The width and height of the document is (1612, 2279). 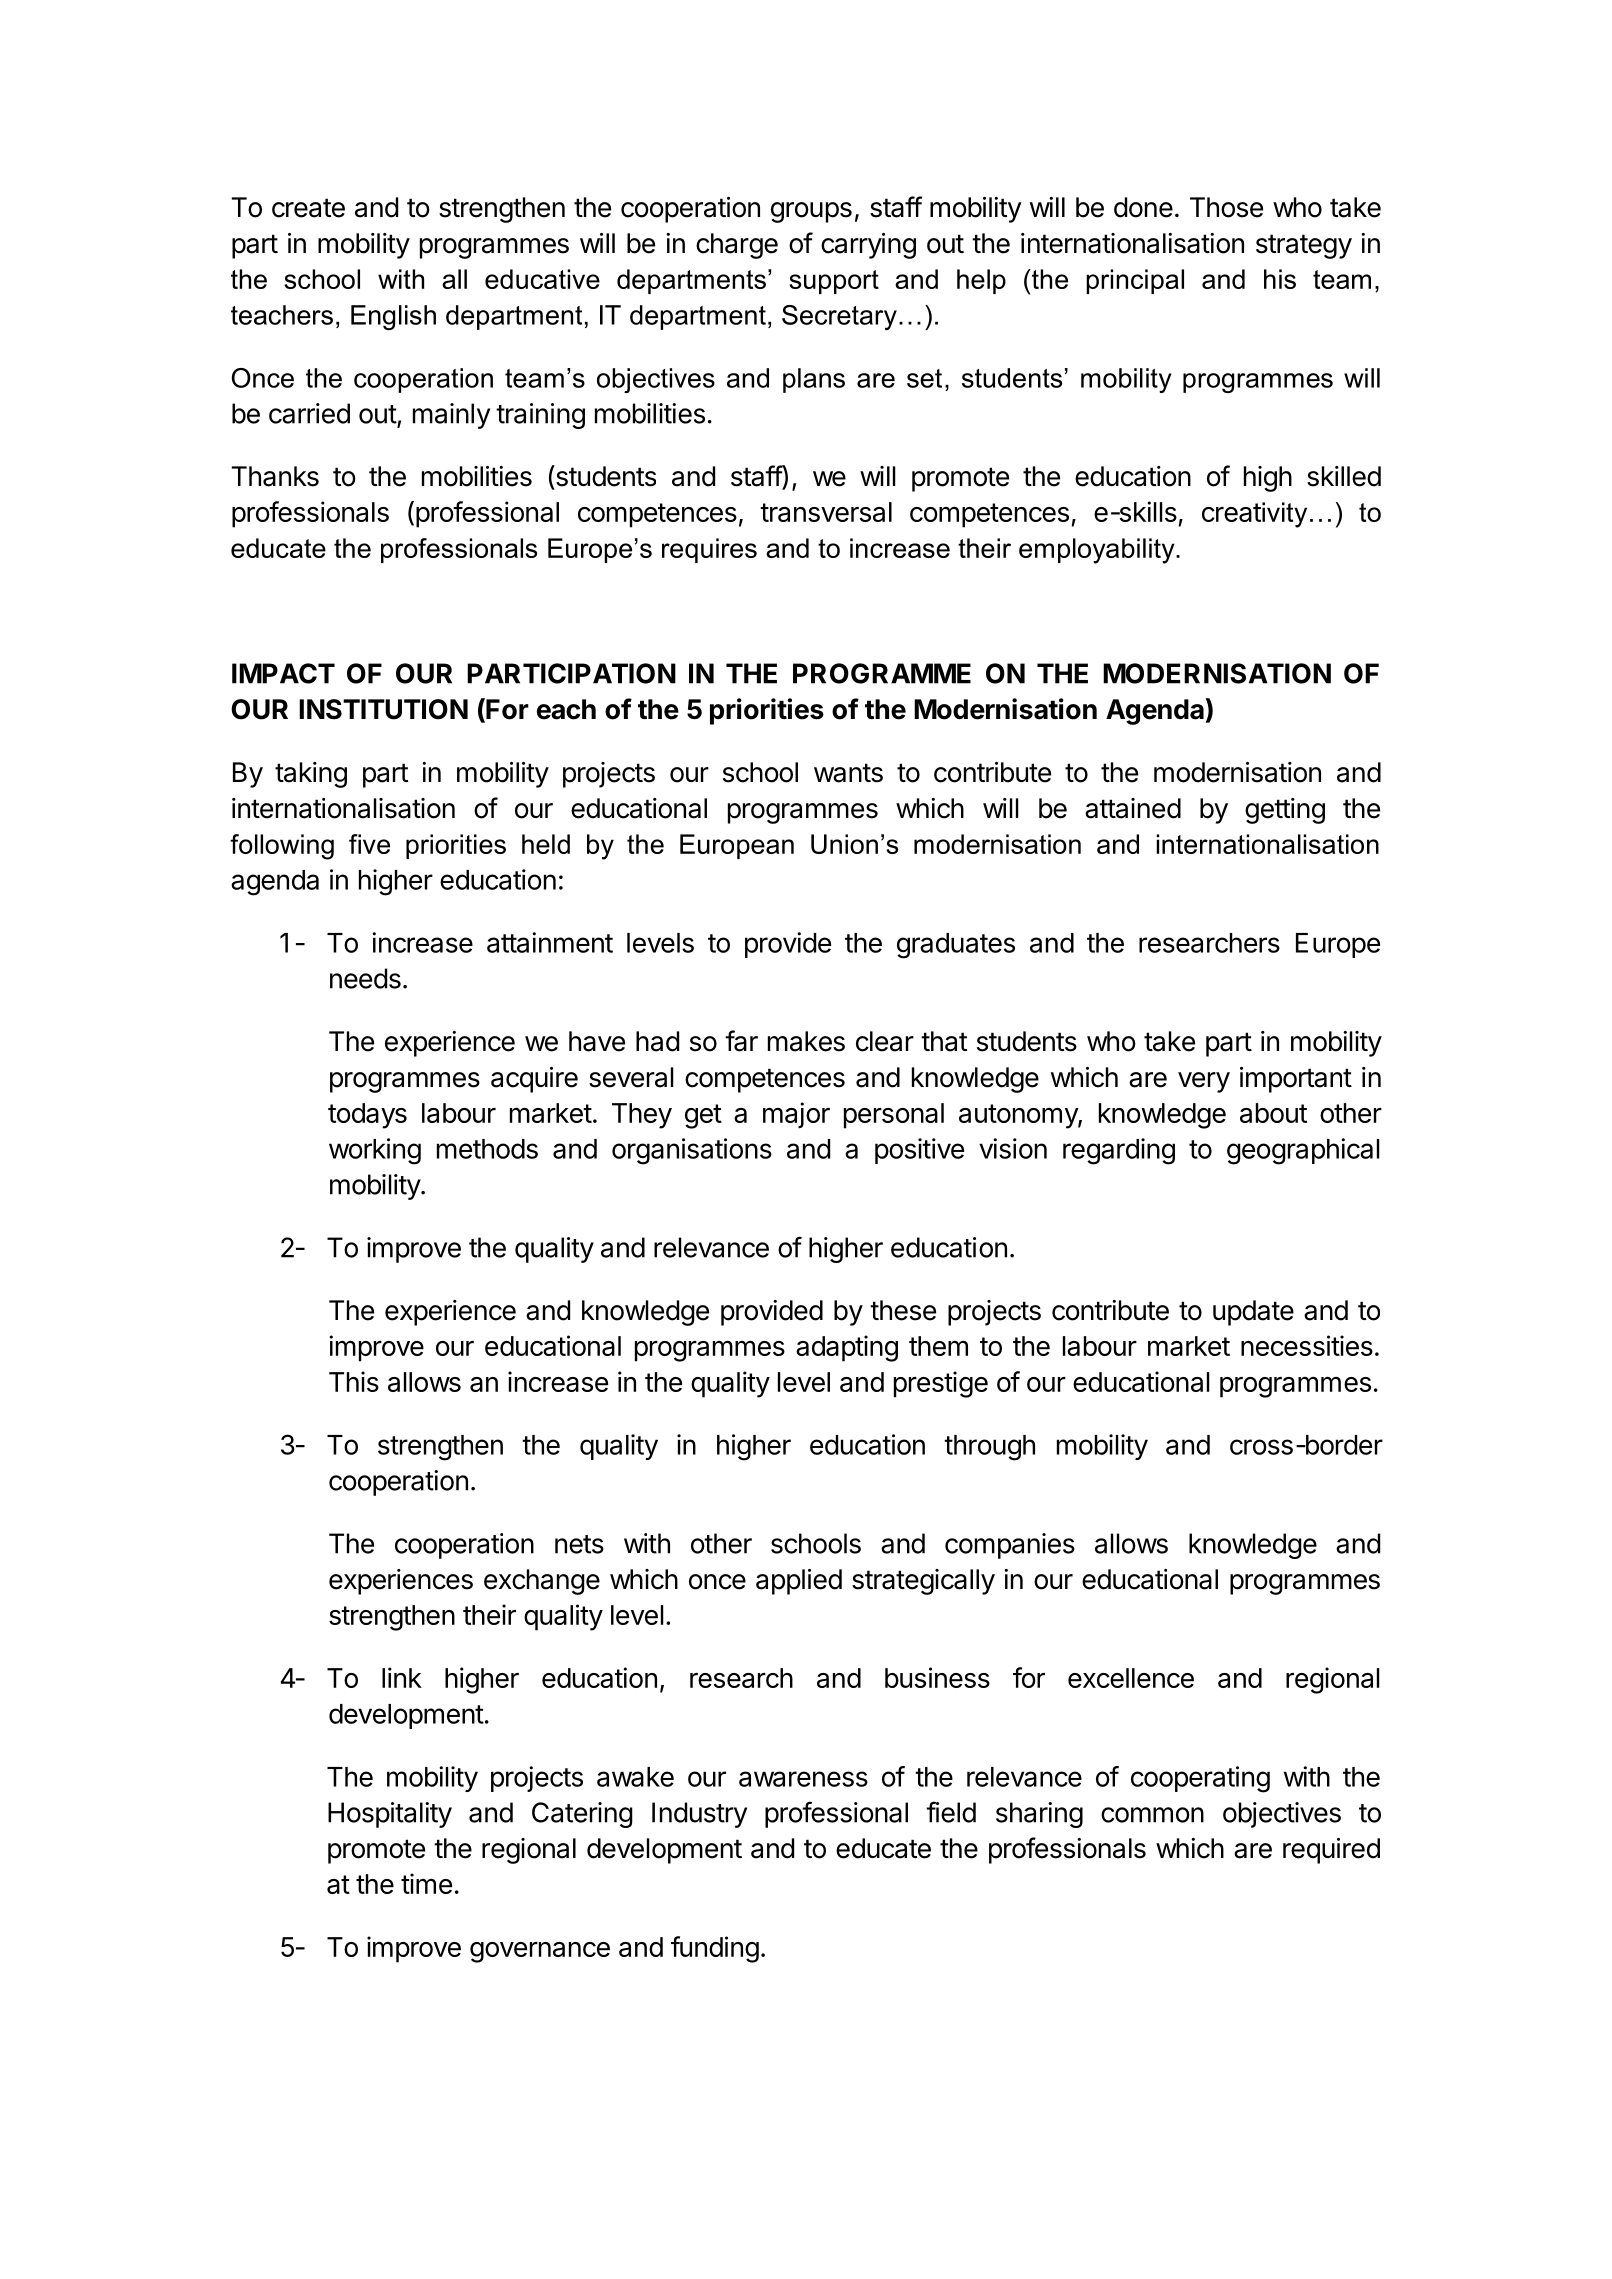 What do you see at coordinates (796, 1115) in the document?
I see `major` at bounding box center [796, 1115].
